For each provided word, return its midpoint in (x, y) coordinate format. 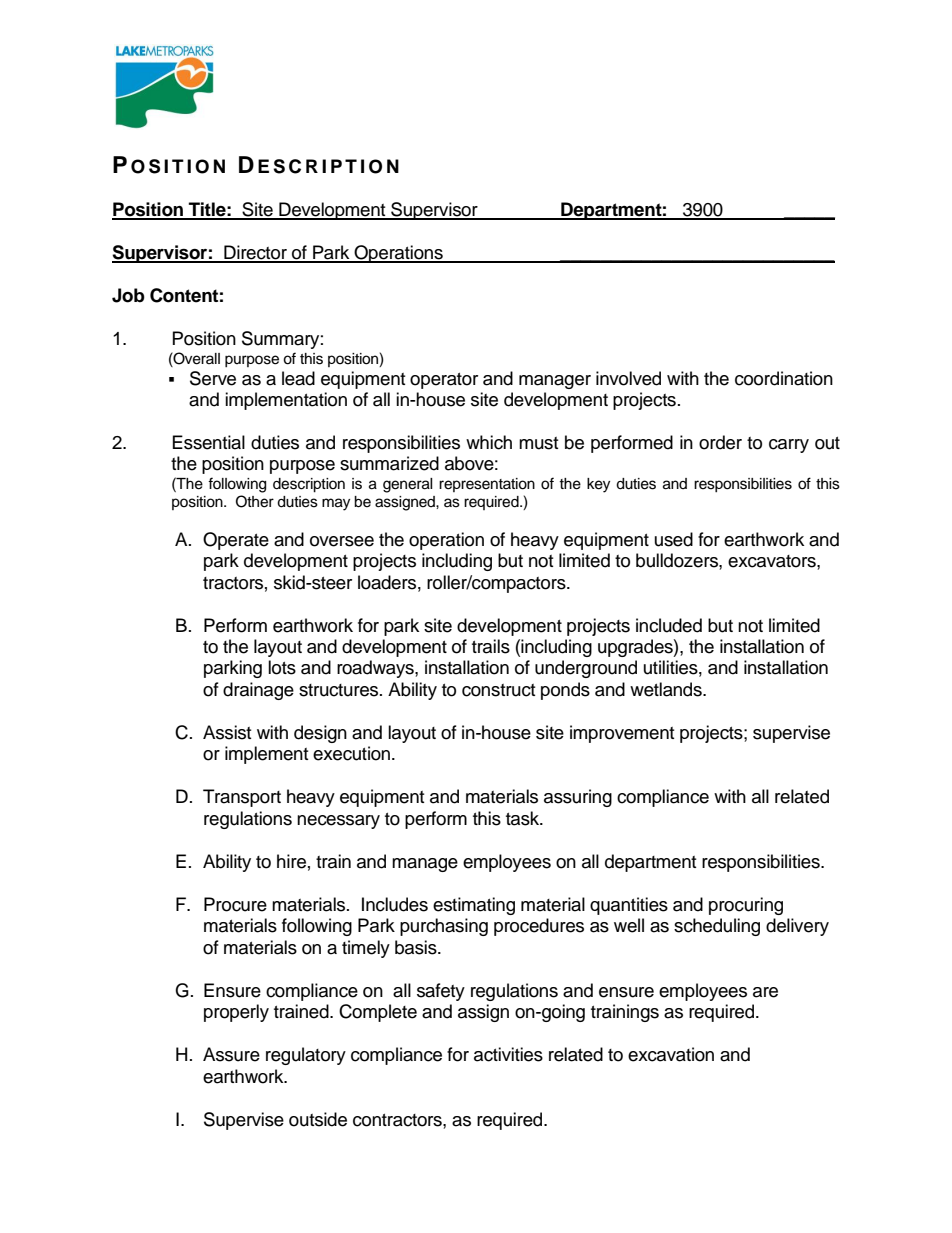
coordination (784, 378)
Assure (231, 1054)
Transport (242, 798)
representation (487, 485)
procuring (746, 906)
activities (508, 1054)
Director (255, 253)
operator (444, 381)
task (524, 818)
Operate (236, 541)
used (674, 539)
